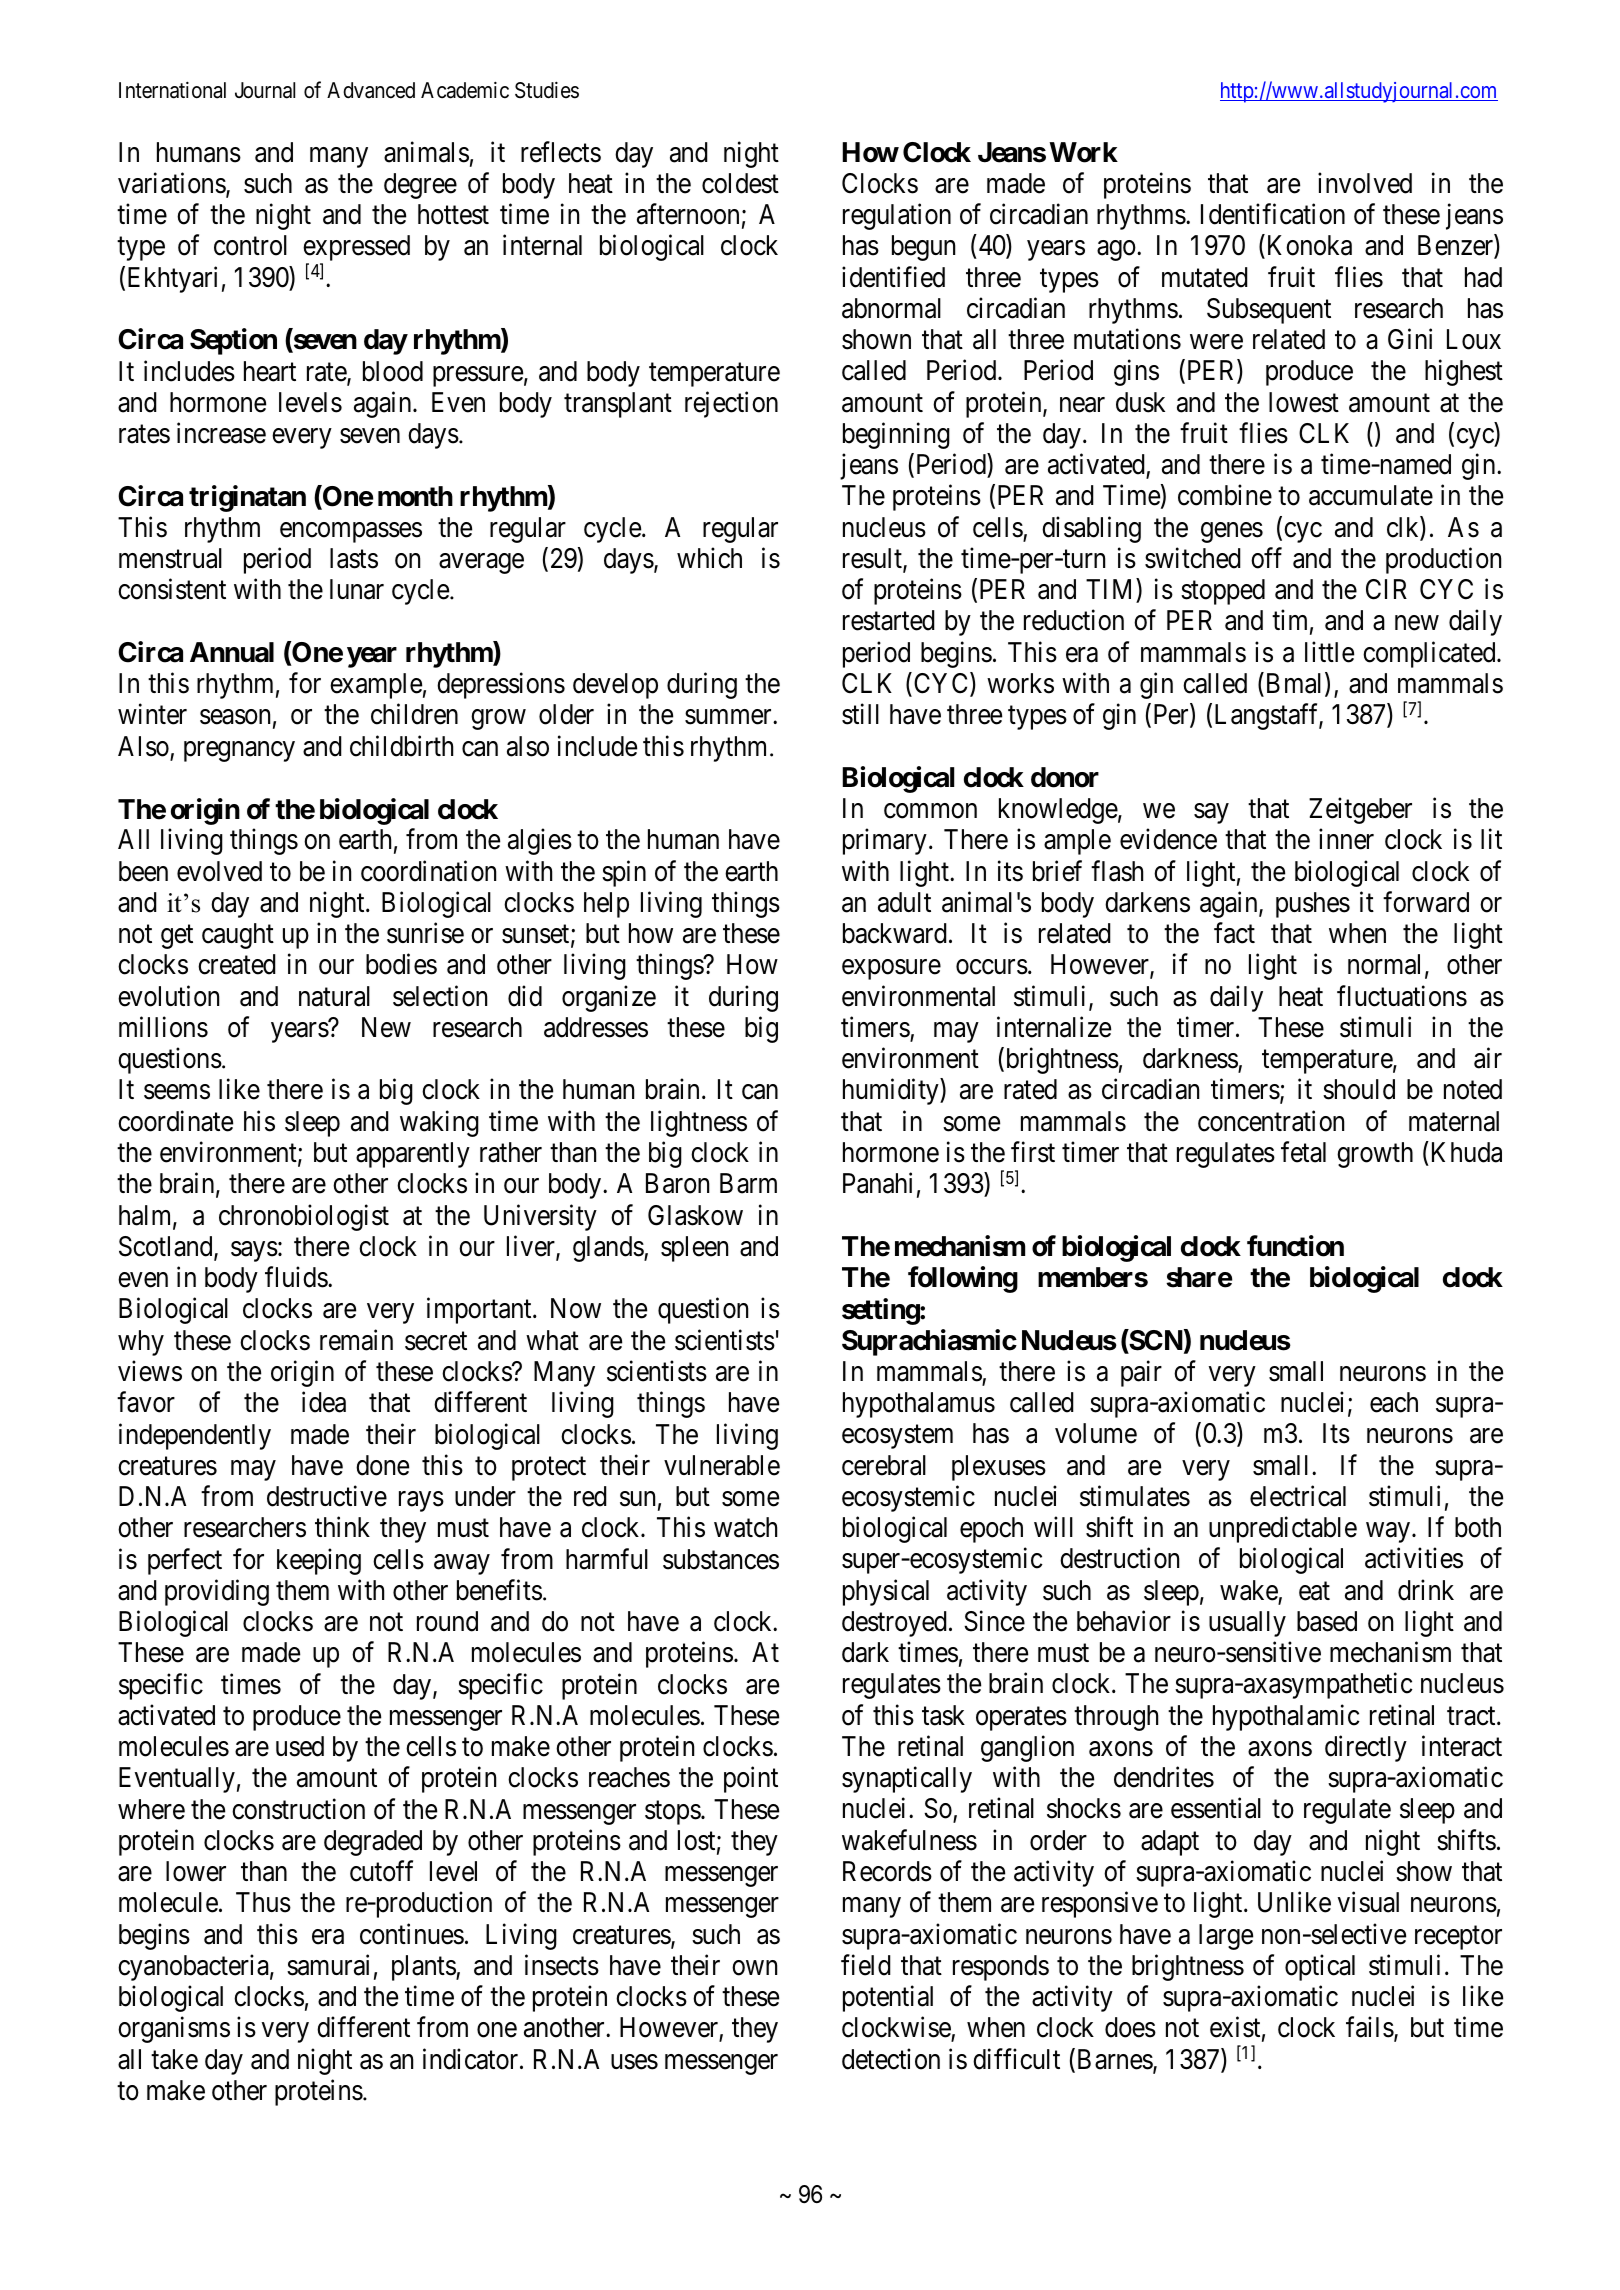  I want to click on samurai, so click(328, 1965).
